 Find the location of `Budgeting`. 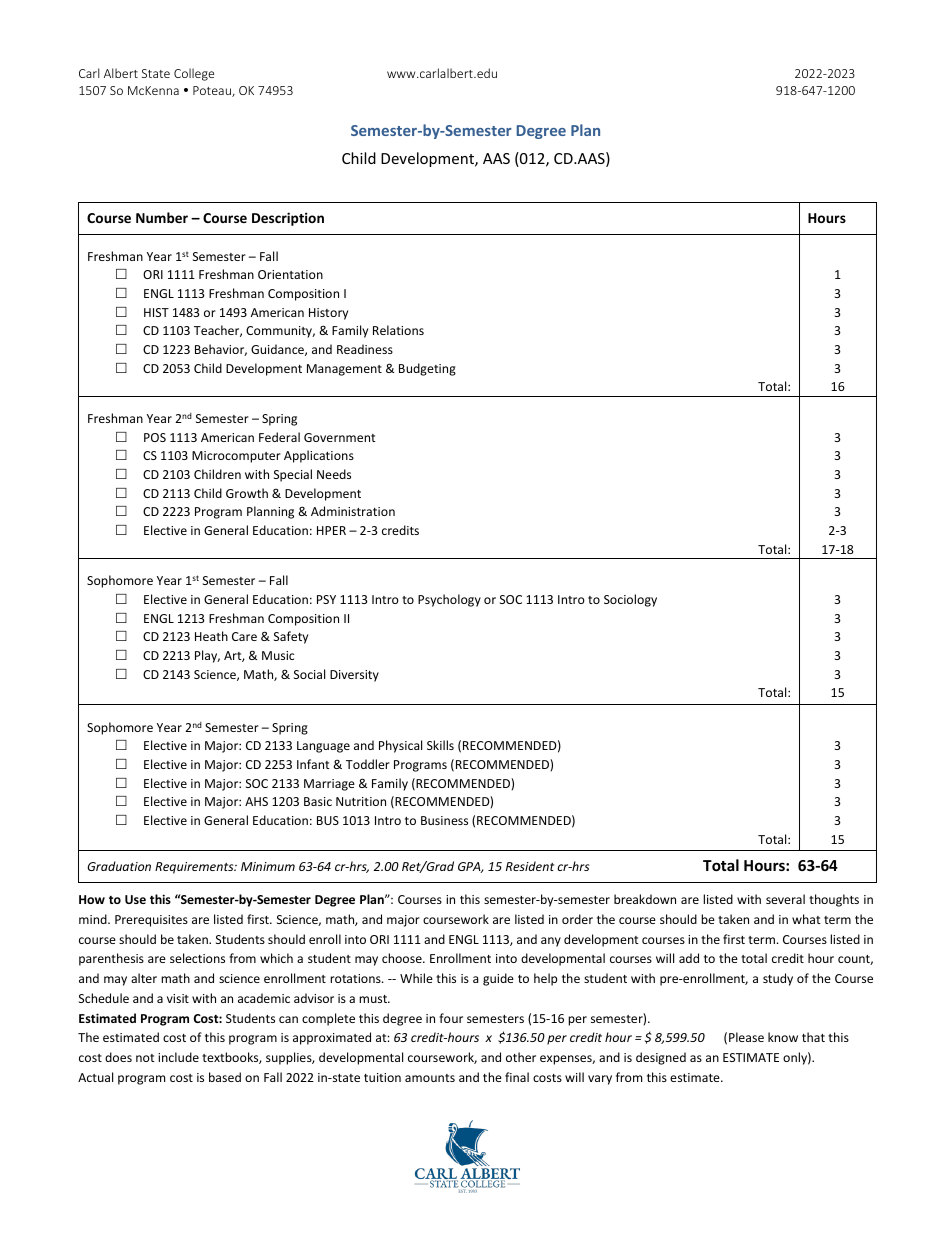

Budgeting is located at coordinates (427, 369).
